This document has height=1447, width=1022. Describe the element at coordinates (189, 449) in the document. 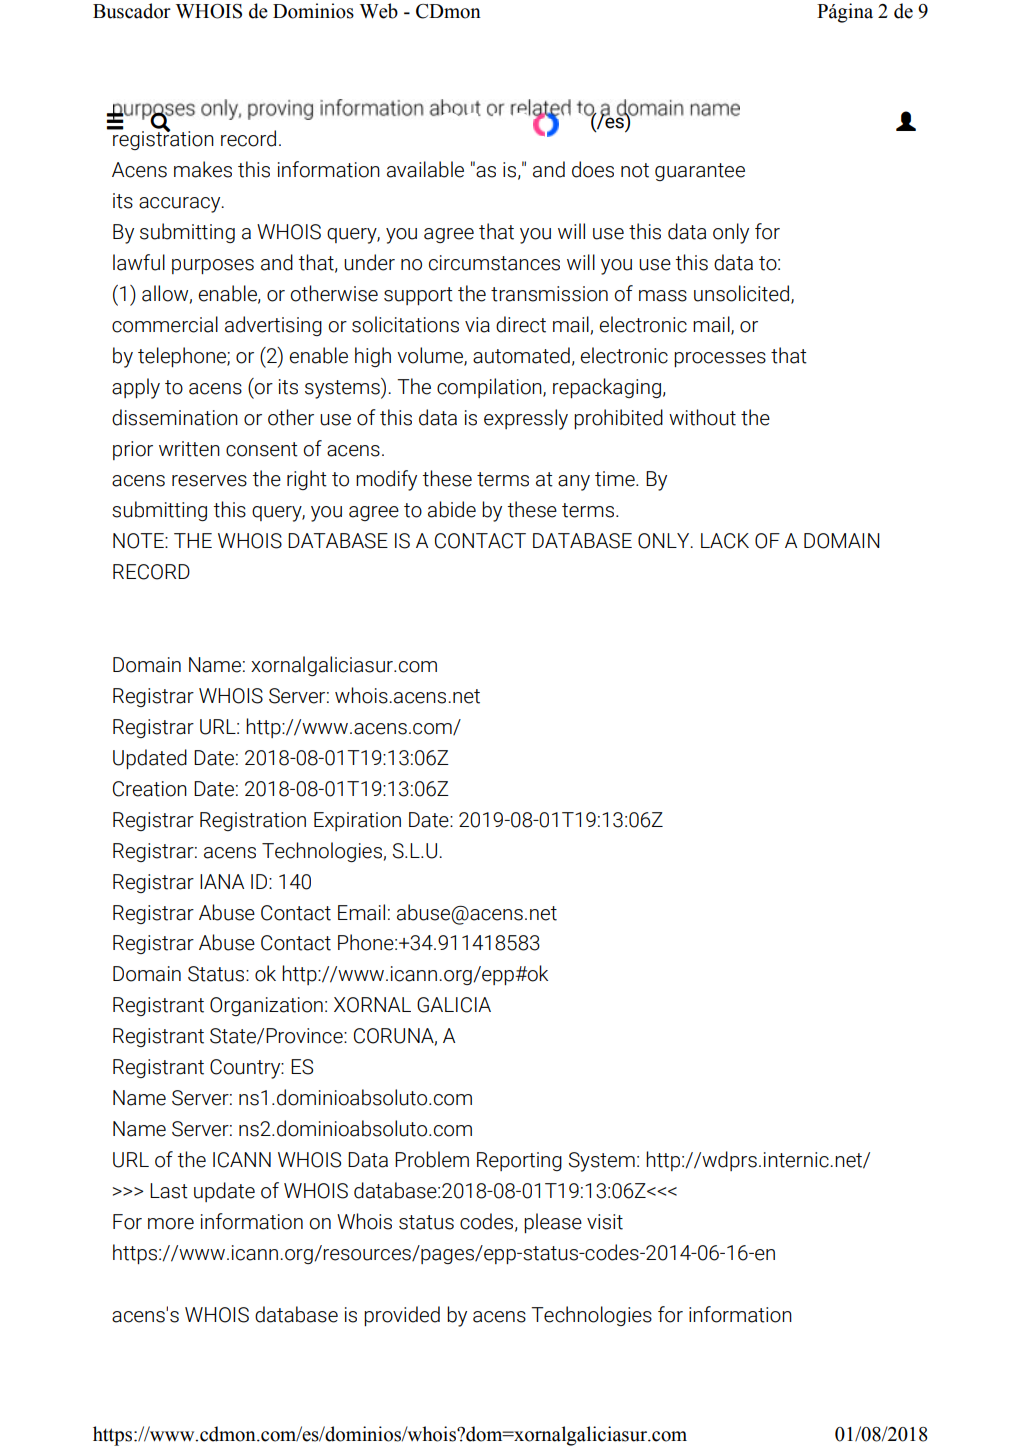

I see `written` at that location.
